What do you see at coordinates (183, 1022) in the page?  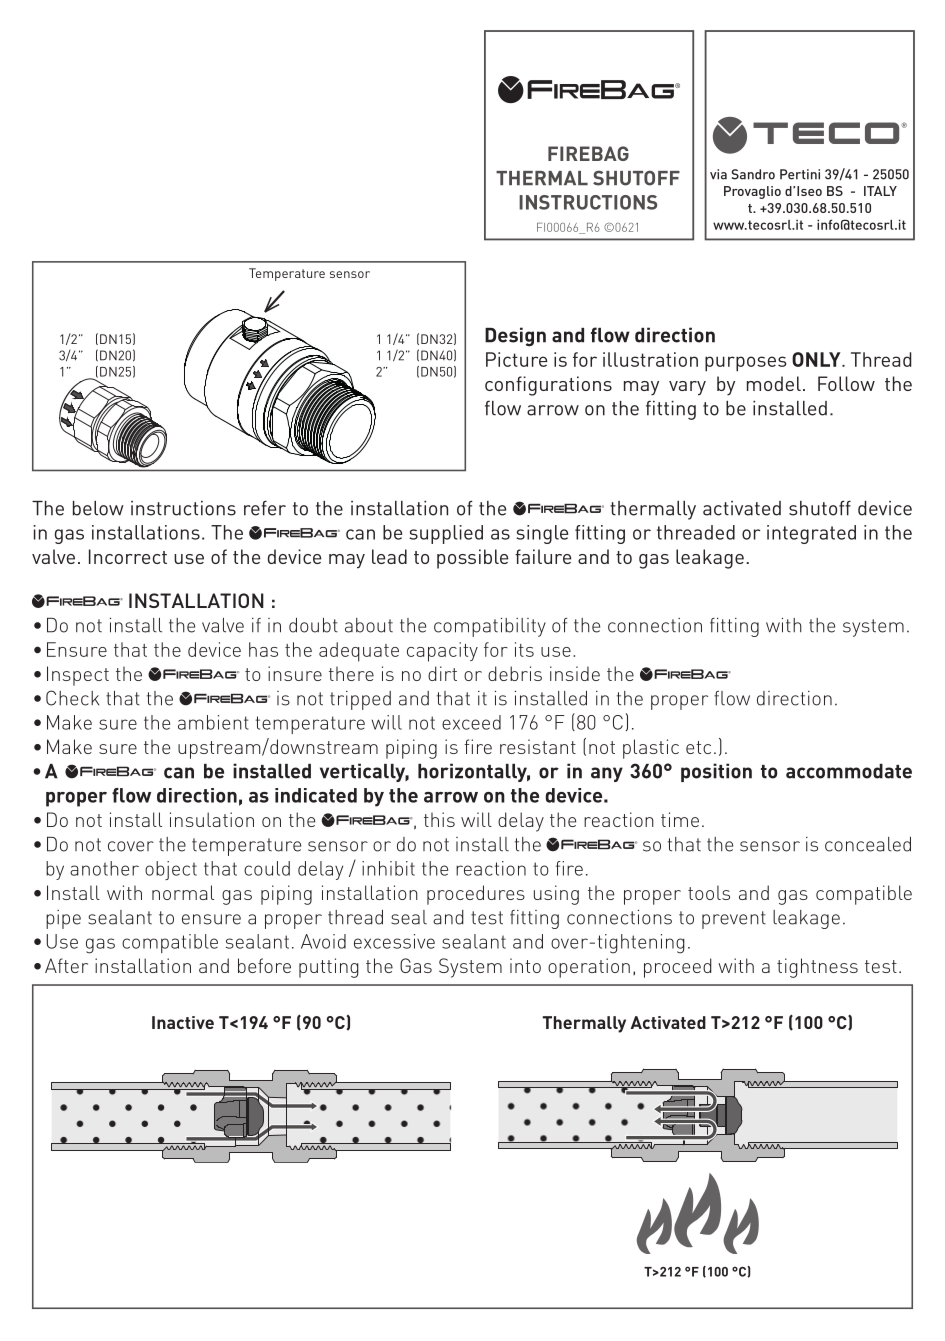 I see `Inactive` at bounding box center [183, 1022].
